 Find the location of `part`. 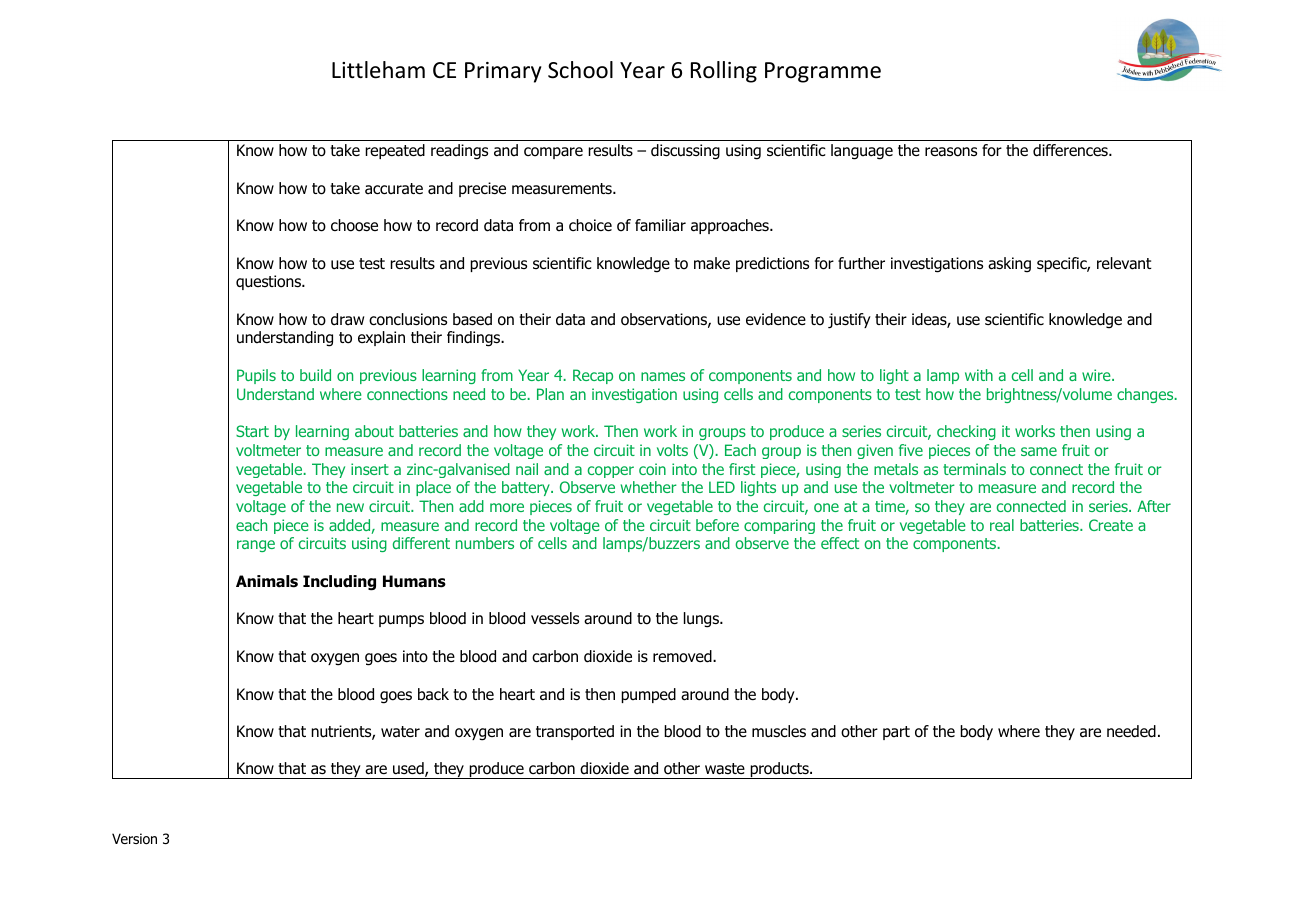

part is located at coordinates (896, 733).
